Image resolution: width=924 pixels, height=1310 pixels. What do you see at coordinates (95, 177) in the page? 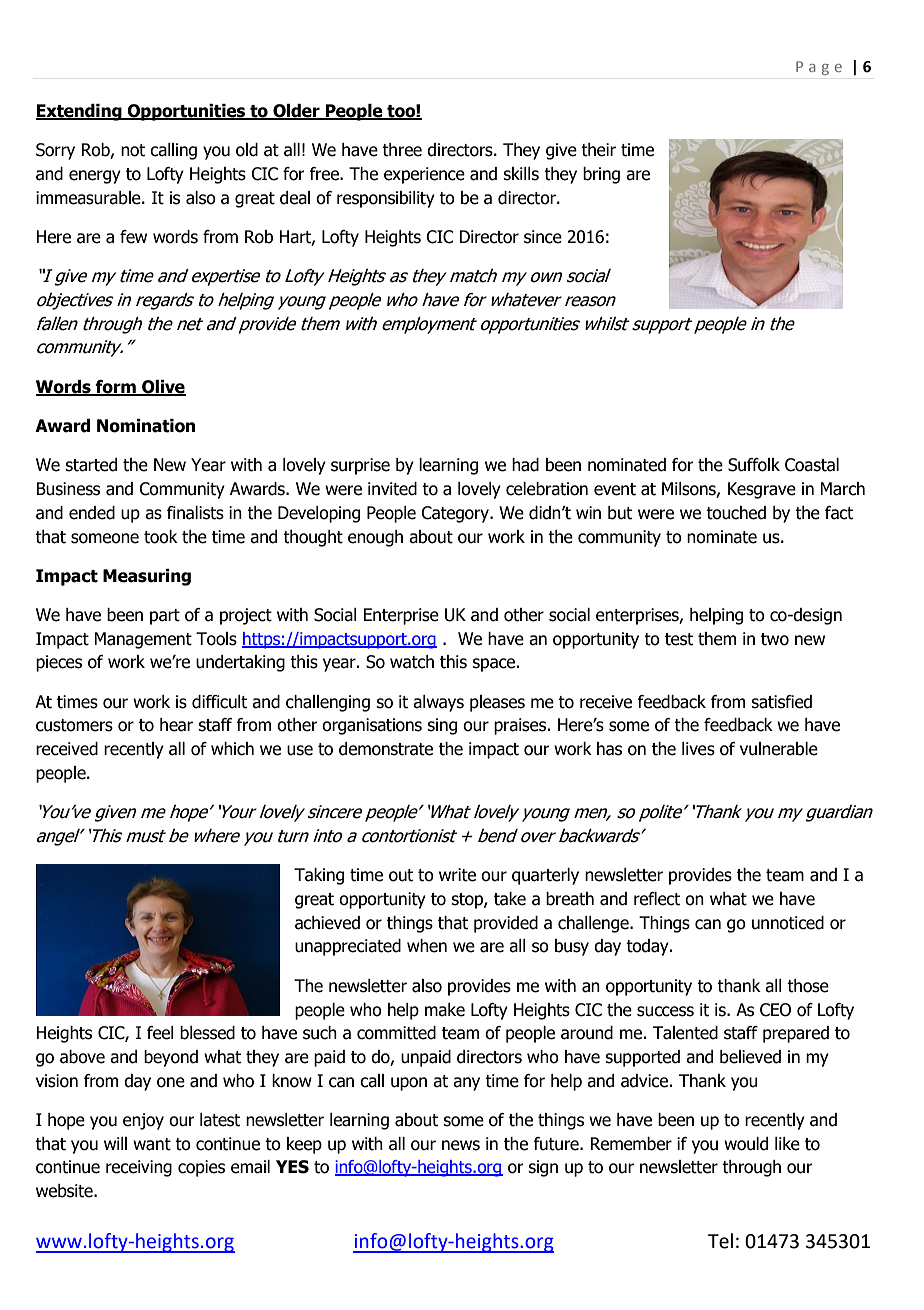
I see `energy` at bounding box center [95, 177].
